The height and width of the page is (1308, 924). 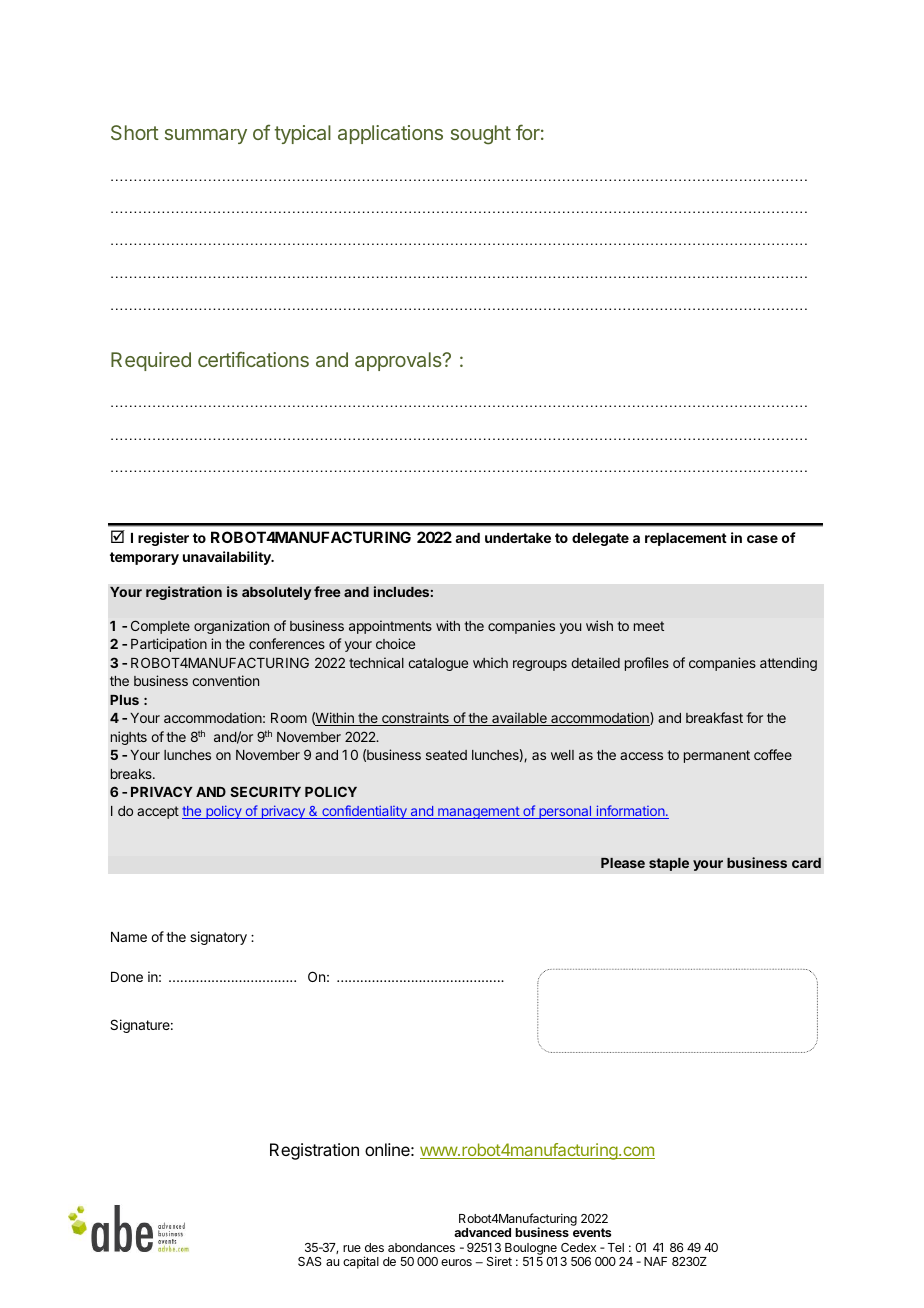 What do you see at coordinates (218, 938) in the page?
I see `signatory` at bounding box center [218, 938].
